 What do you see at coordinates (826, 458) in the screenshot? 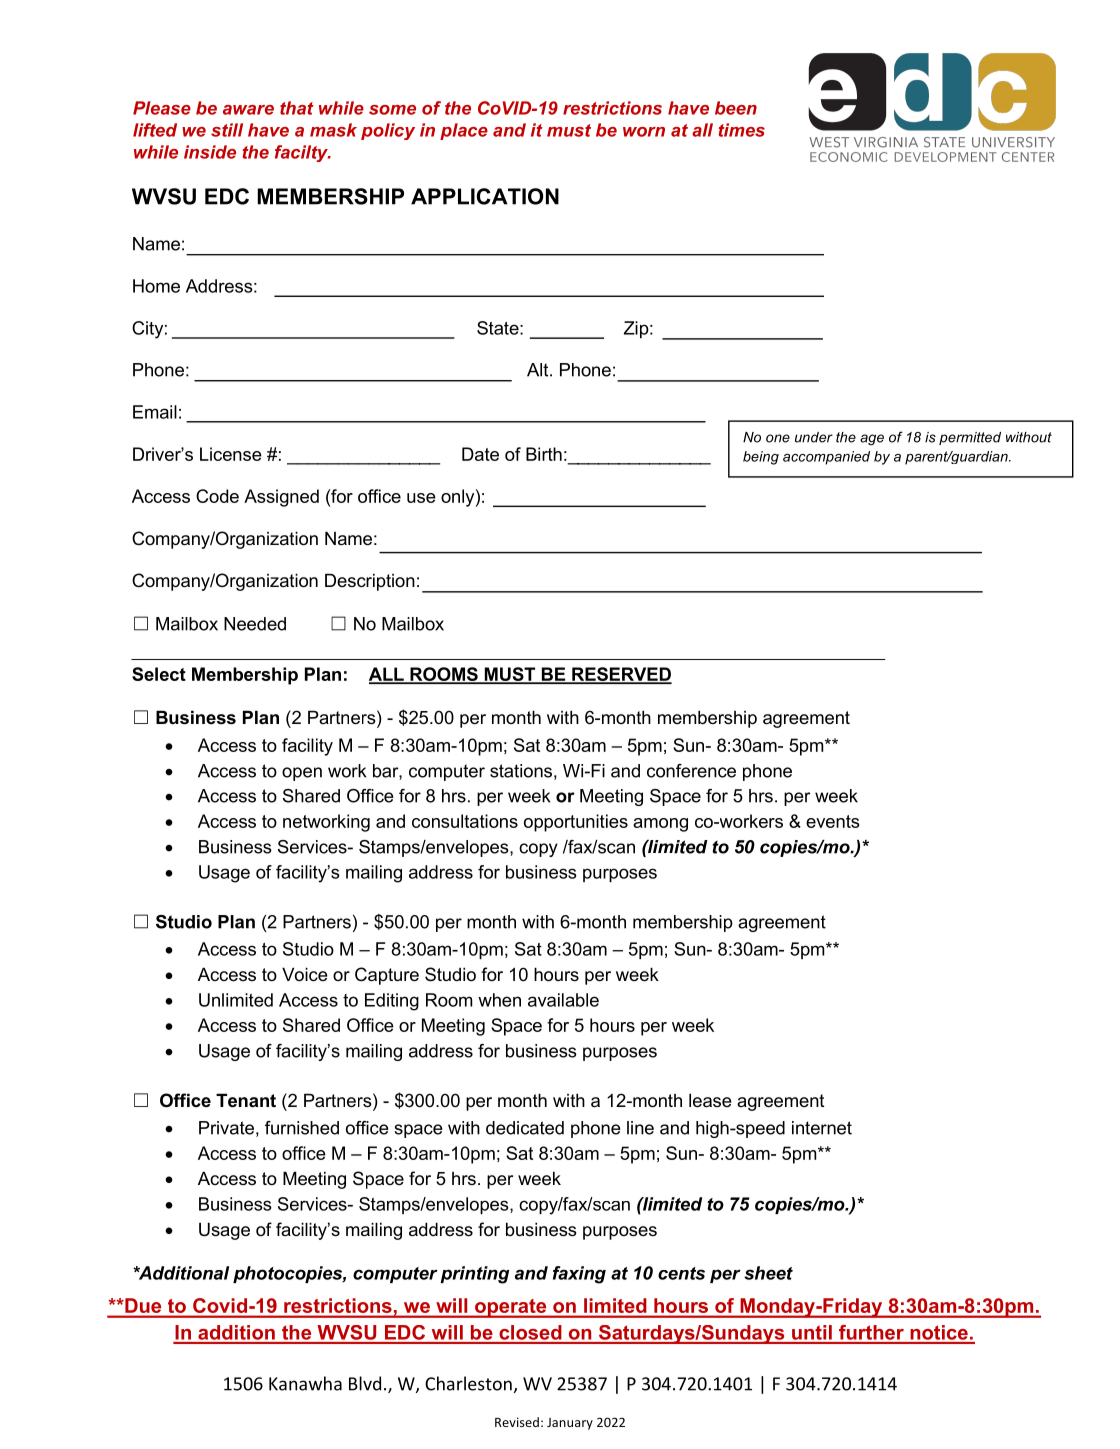
I see `accompanied` at bounding box center [826, 458].
